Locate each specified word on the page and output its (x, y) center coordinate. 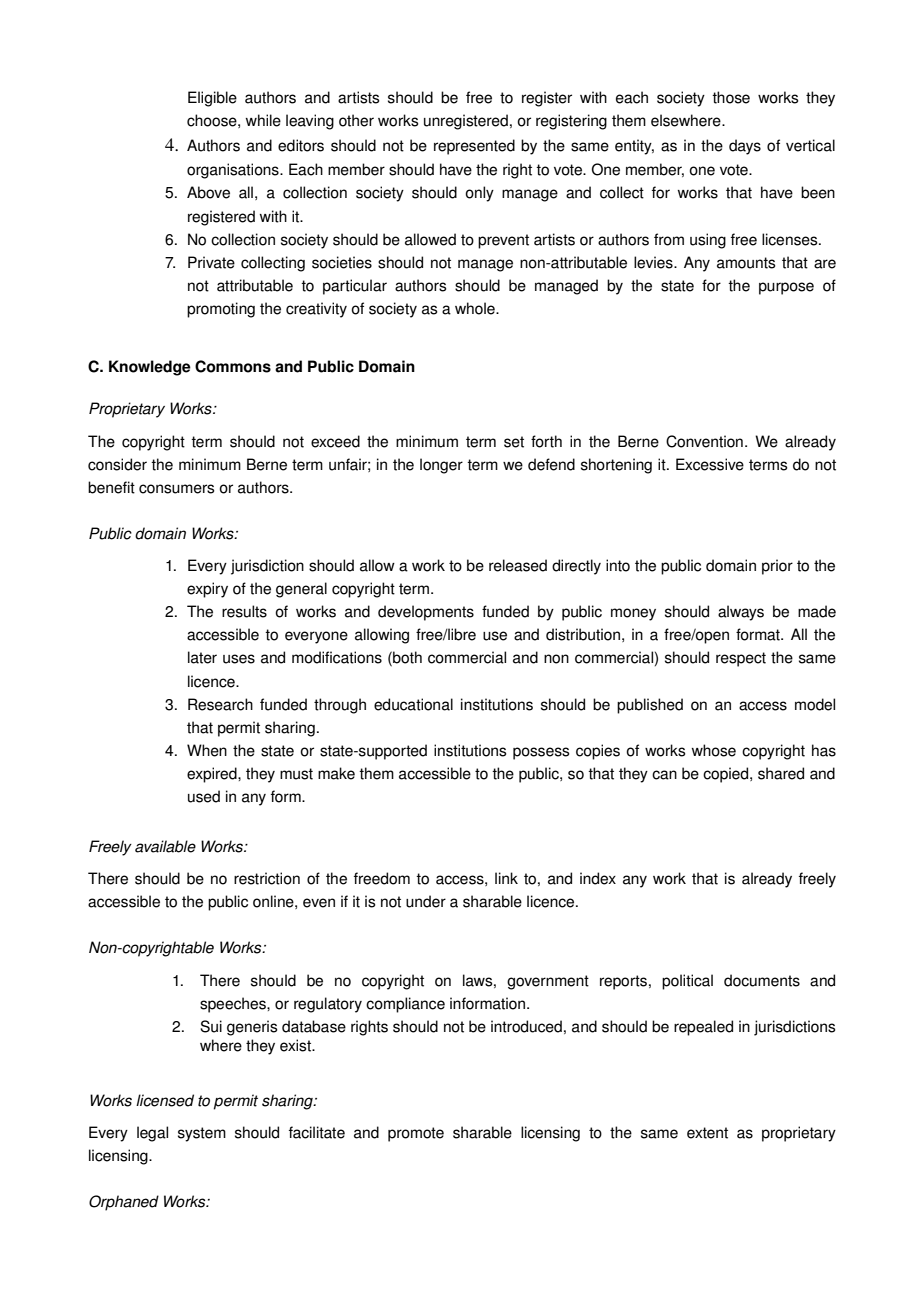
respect (741, 659)
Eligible (212, 99)
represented (474, 147)
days (745, 147)
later (202, 657)
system (202, 1134)
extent (707, 1133)
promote (416, 1134)
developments (426, 613)
